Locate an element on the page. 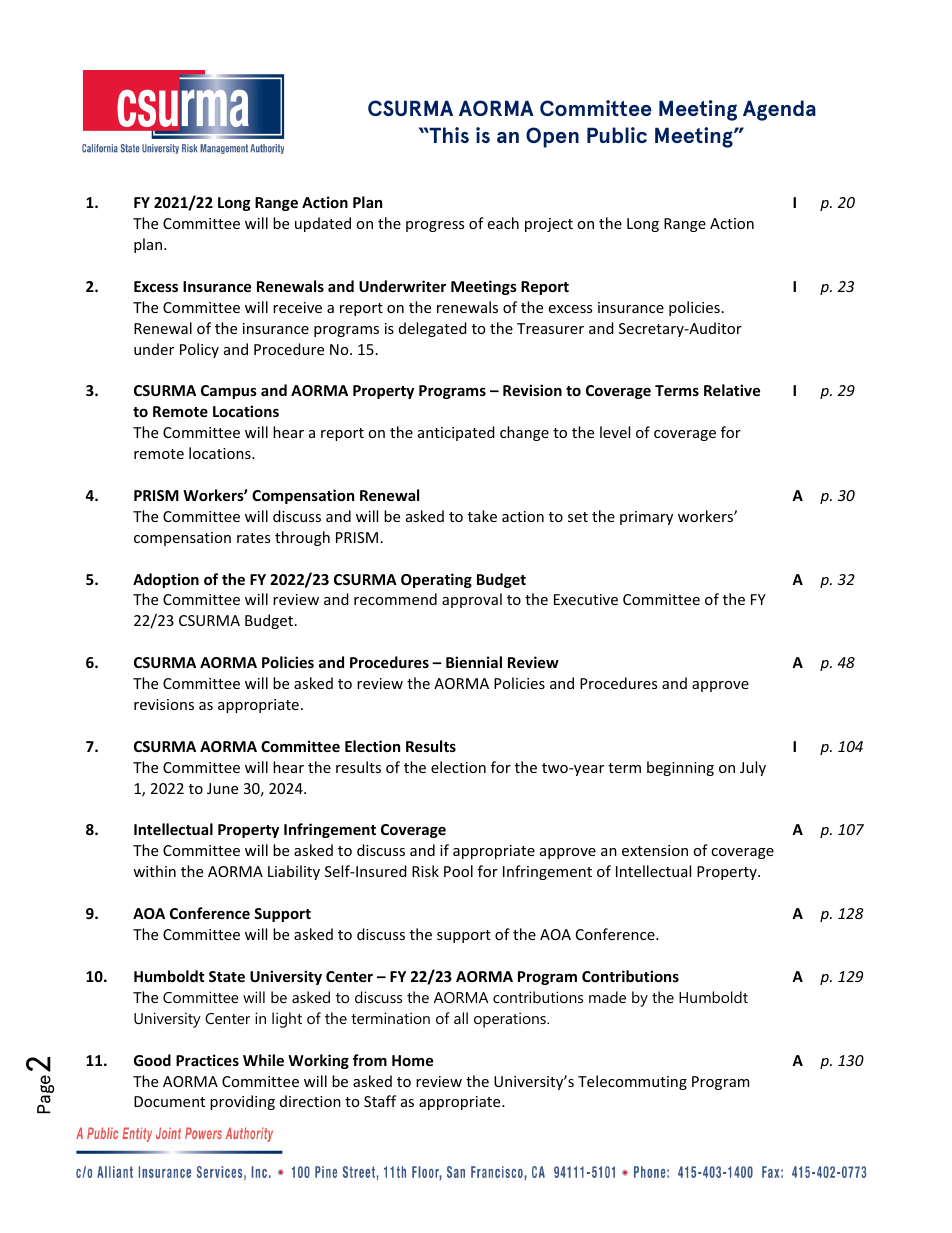 The height and width of the image is (1233, 952). Adoption is located at coordinates (166, 580).
